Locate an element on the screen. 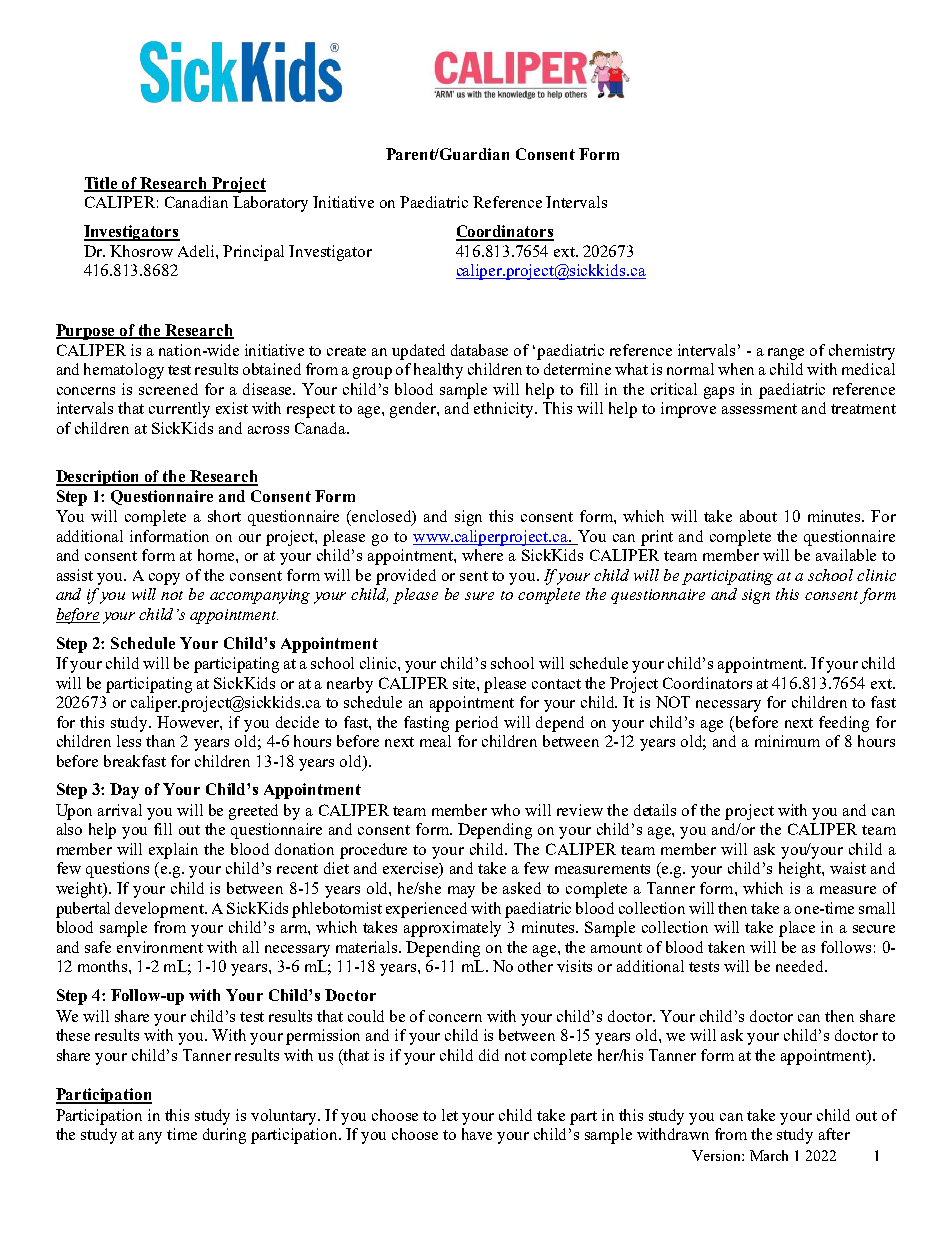  explain is located at coordinates (173, 851).
